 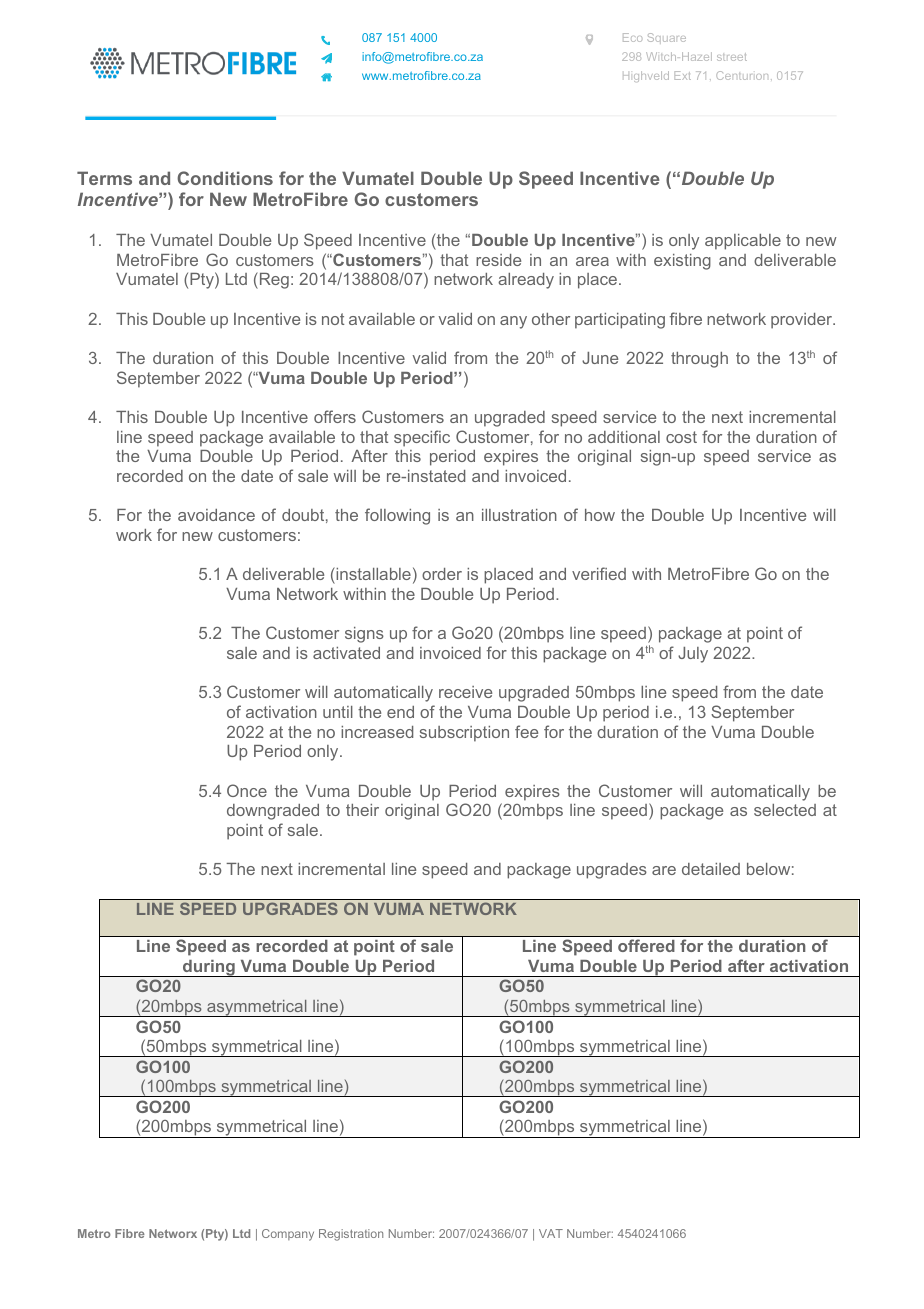 What do you see at coordinates (666, 38) in the screenshot?
I see `Square` at bounding box center [666, 38].
